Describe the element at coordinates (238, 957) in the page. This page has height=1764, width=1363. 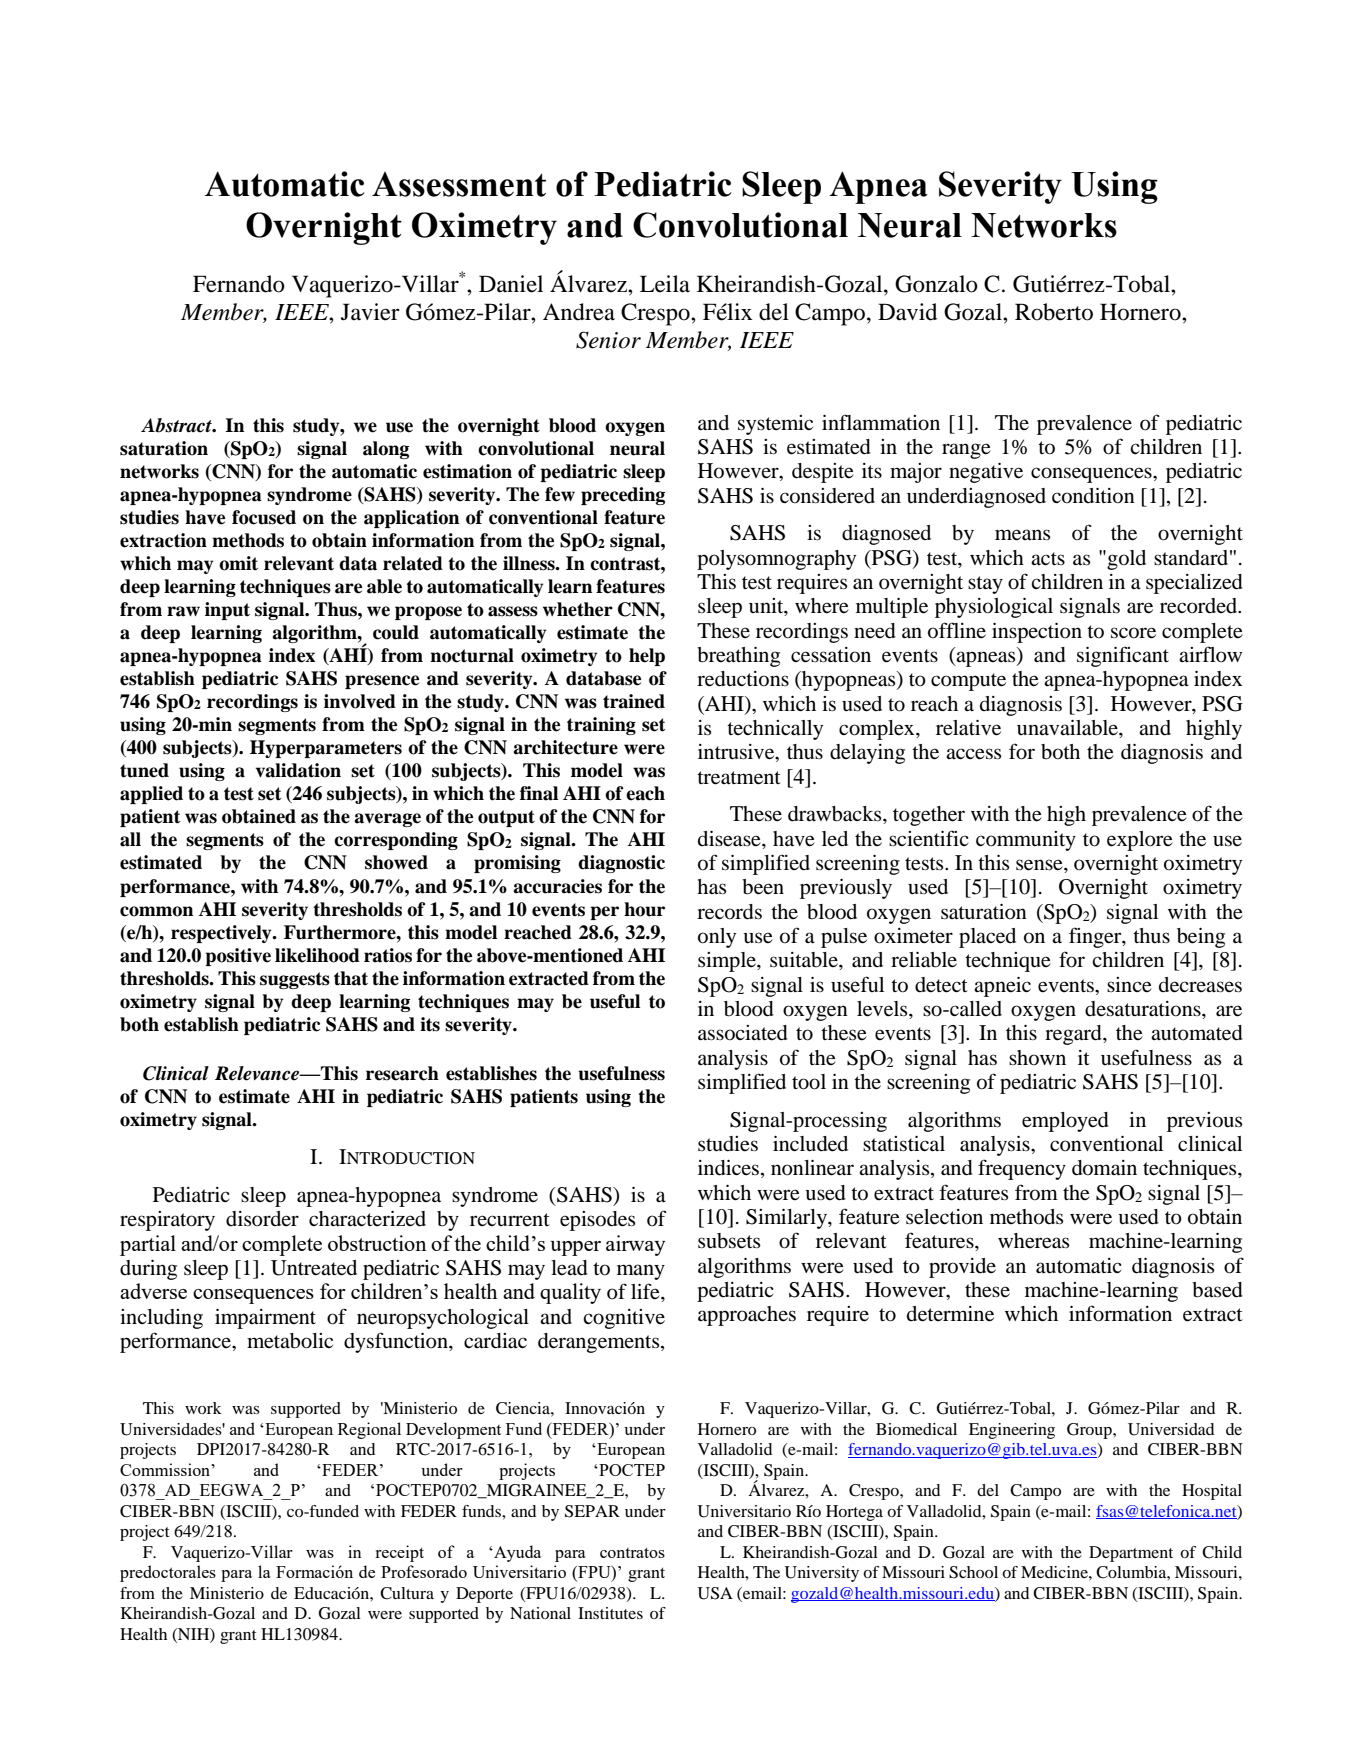
I see `positive` at that location.
